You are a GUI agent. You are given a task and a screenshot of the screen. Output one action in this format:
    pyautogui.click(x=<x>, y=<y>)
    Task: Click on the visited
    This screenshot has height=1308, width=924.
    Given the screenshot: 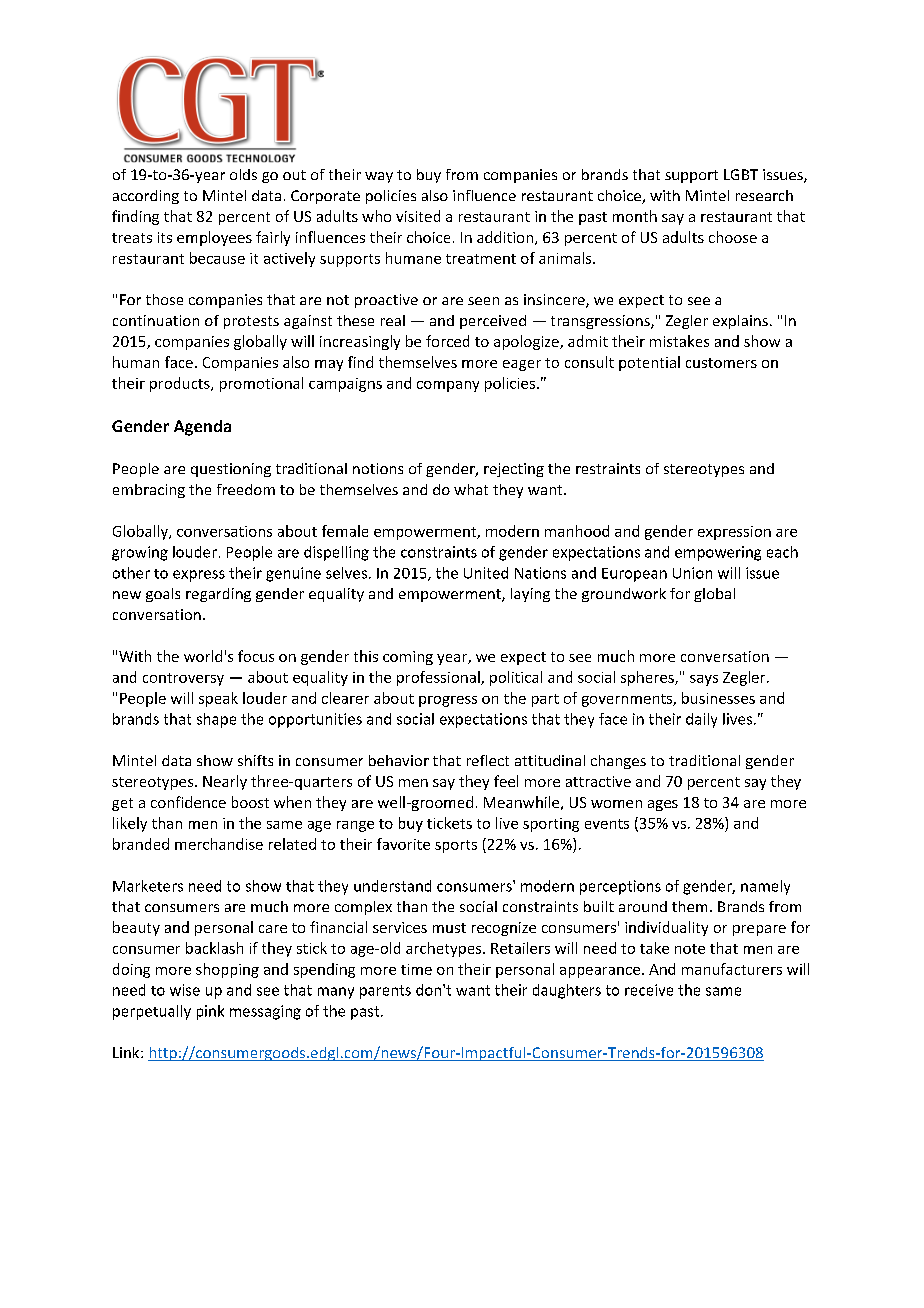 What is the action you would take?
    pyautogui.click(x=418, y=216)
